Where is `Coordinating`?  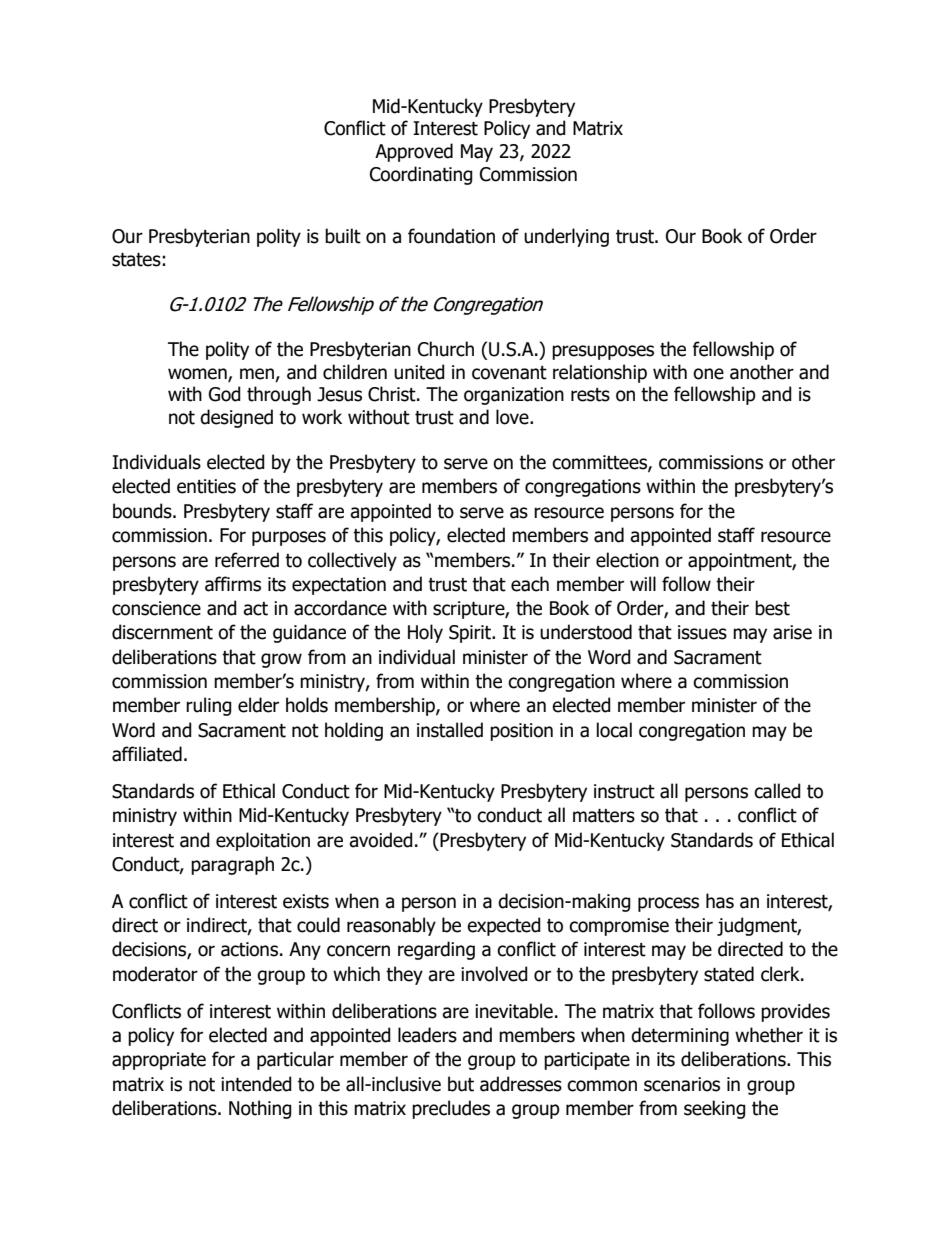
Coordinating is located at coordinates (421, 175).
